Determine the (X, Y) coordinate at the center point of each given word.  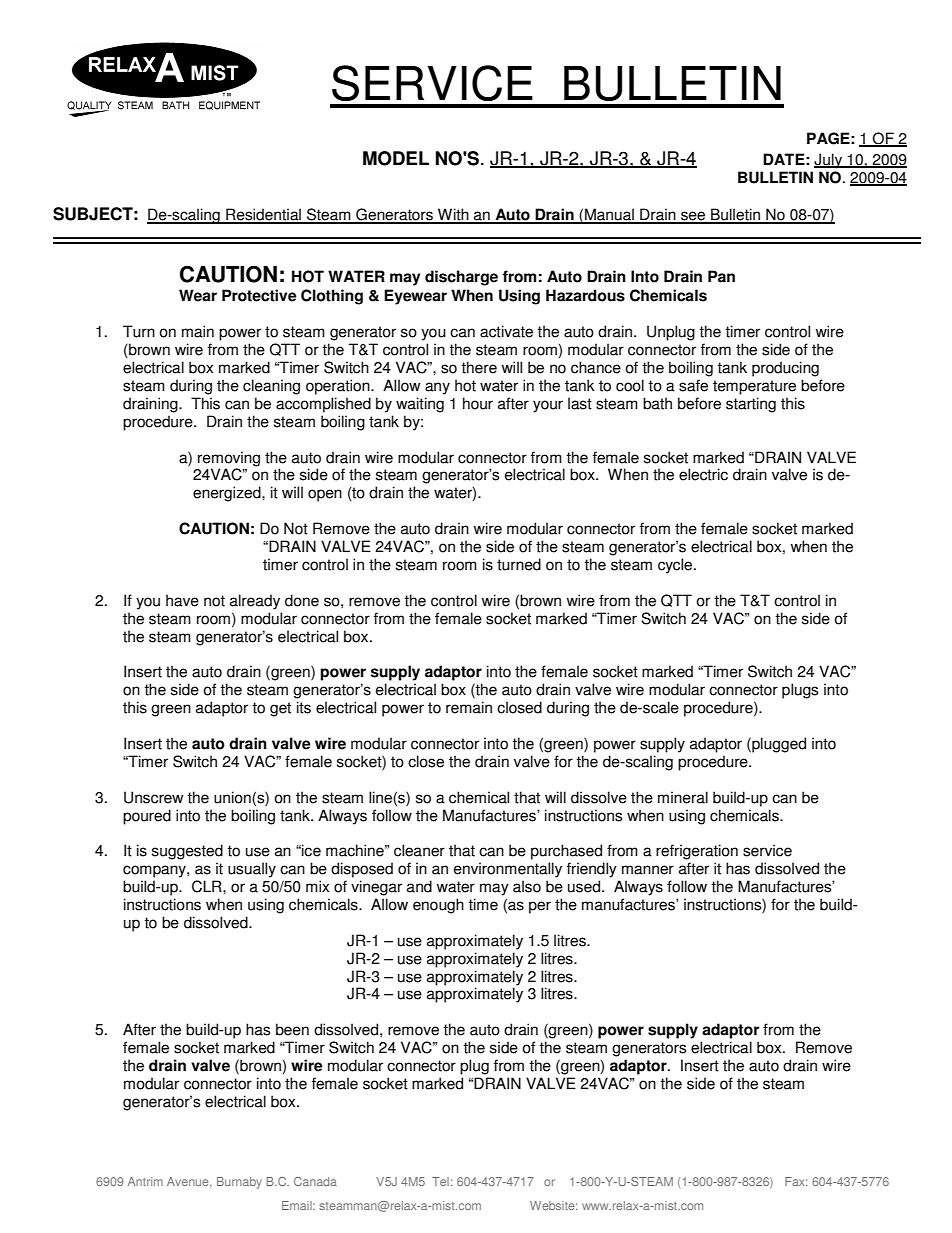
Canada (315, 1181)
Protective (259, 295)
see (693, 217)
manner (648, 870)
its (304, 707)
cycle (676, 566)
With (453, 215)
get (280, 709)
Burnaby (239, 1183)
